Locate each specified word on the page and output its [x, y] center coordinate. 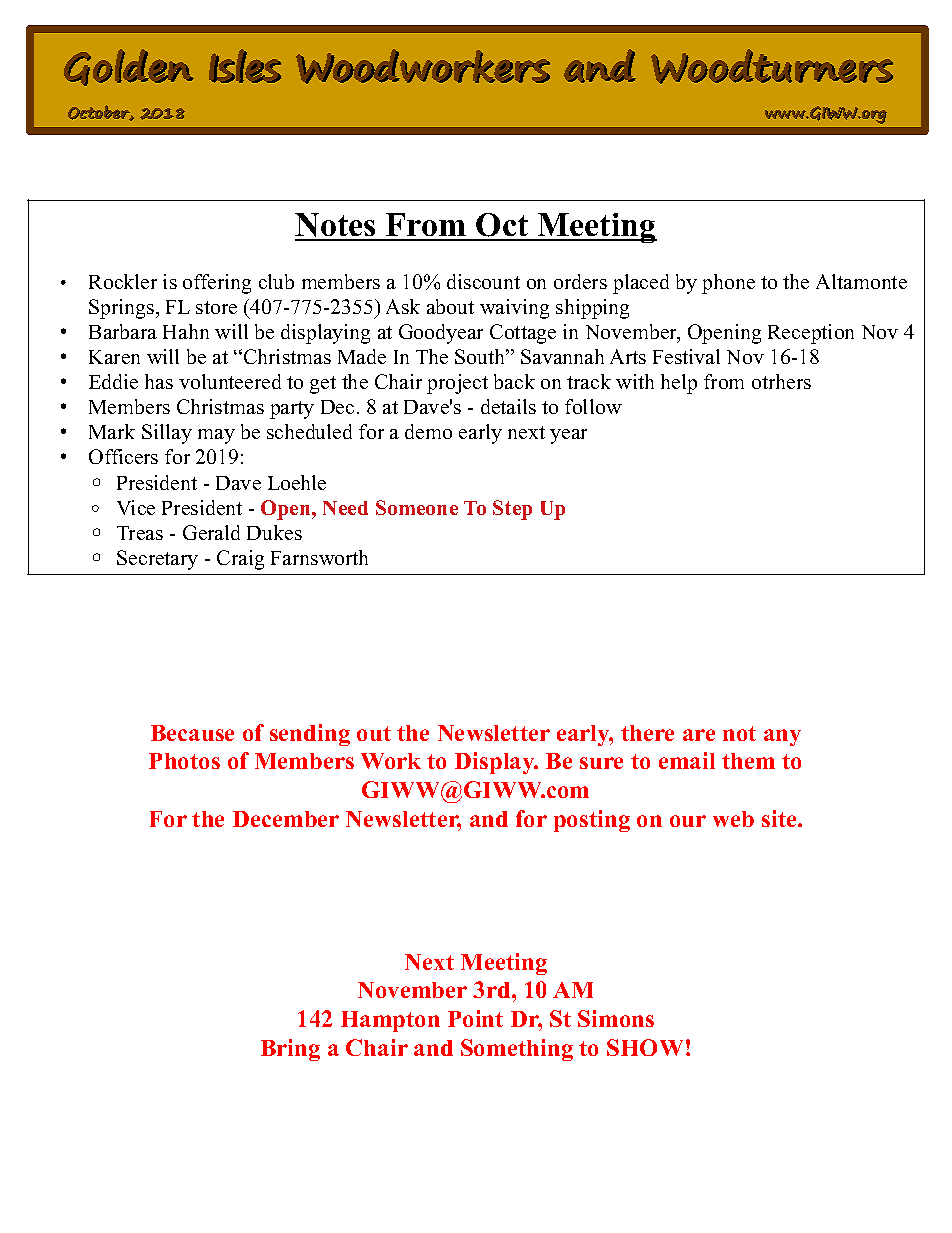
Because [192, 733]
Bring [290, 1050]
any [782, 737]
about [450, 306]
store [216, 307]
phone [728, 284]
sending [310, 735]
